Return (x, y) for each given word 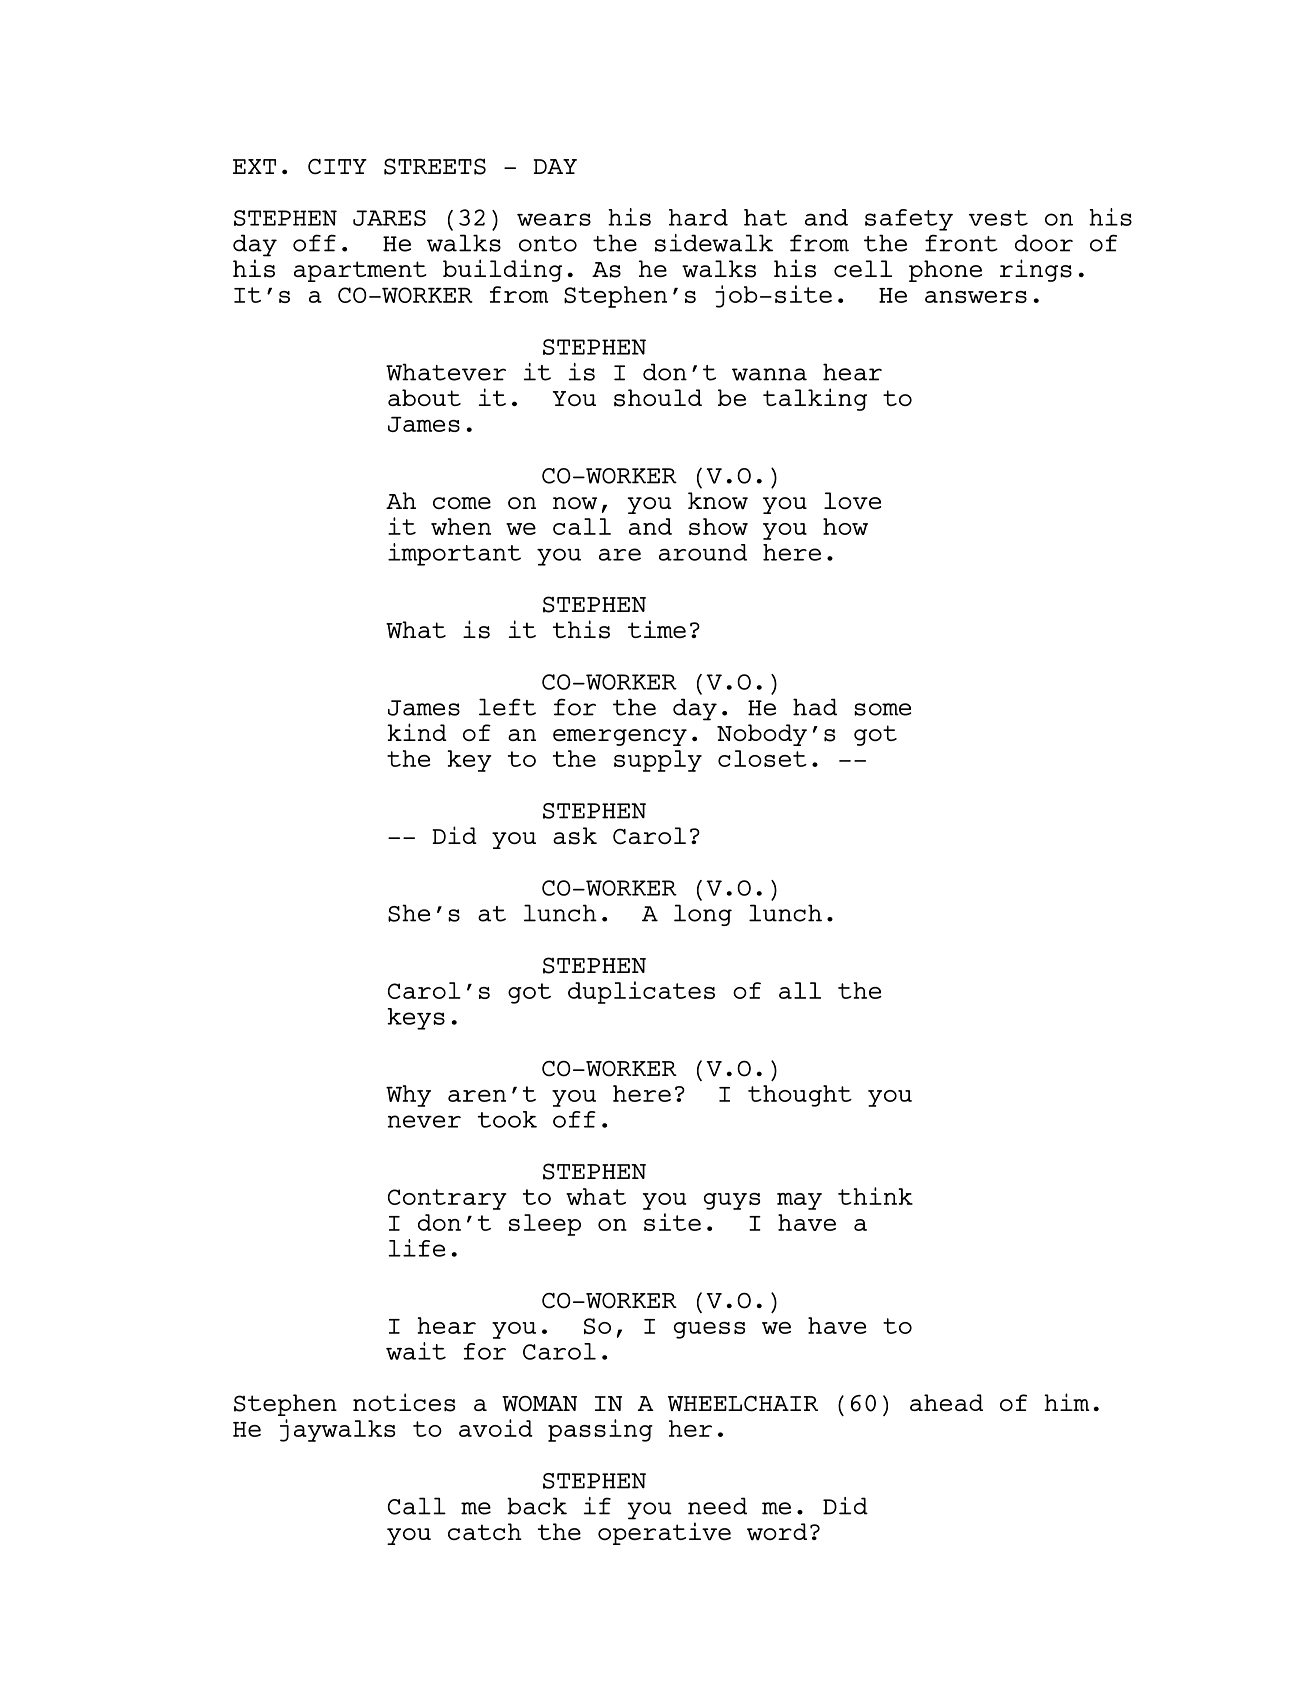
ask (575, 836)
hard (698, 217)
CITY (337, 167)
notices (404, 1402)
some (883, 709)
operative (664, 1533)
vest (998, 218)
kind (417, 732)
